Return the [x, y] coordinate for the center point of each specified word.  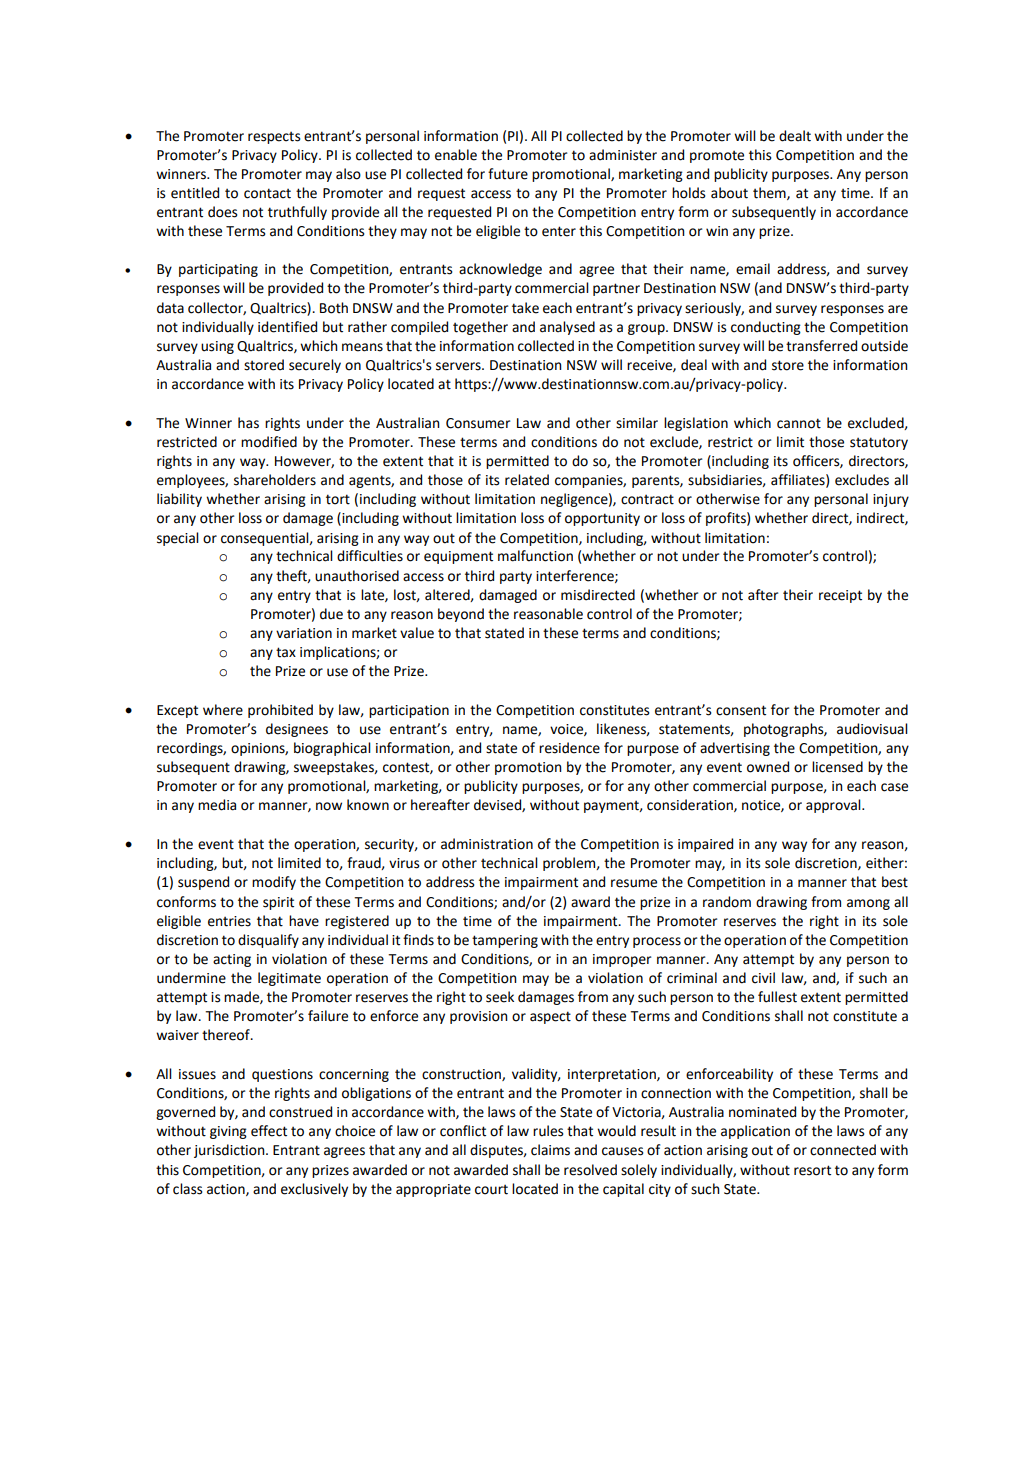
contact [267, 193]
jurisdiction [230, 1151]
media [217, 805]
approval [834, 806]
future [508, 174]
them [770, 193]
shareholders [275, 480]
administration [487, 844]
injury [891, 500]
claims [550, 1150]
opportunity [602, 519]
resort [812, 1170]
